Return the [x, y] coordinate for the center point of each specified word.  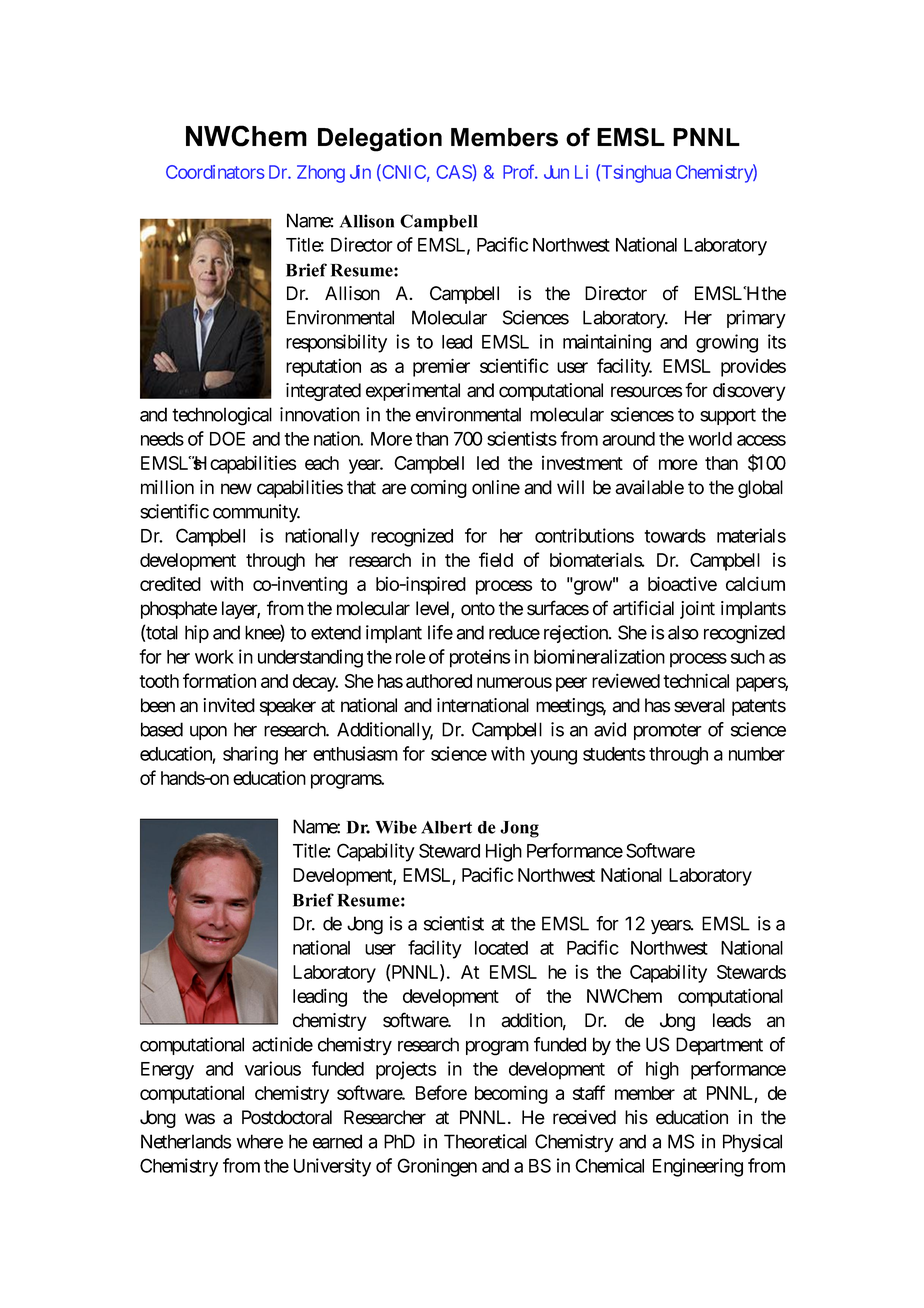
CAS [454, 171]
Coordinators [215, 172]
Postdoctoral [287, 1117]
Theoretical [485, 1141]
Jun [556, 172]
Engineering [698, 1167]
